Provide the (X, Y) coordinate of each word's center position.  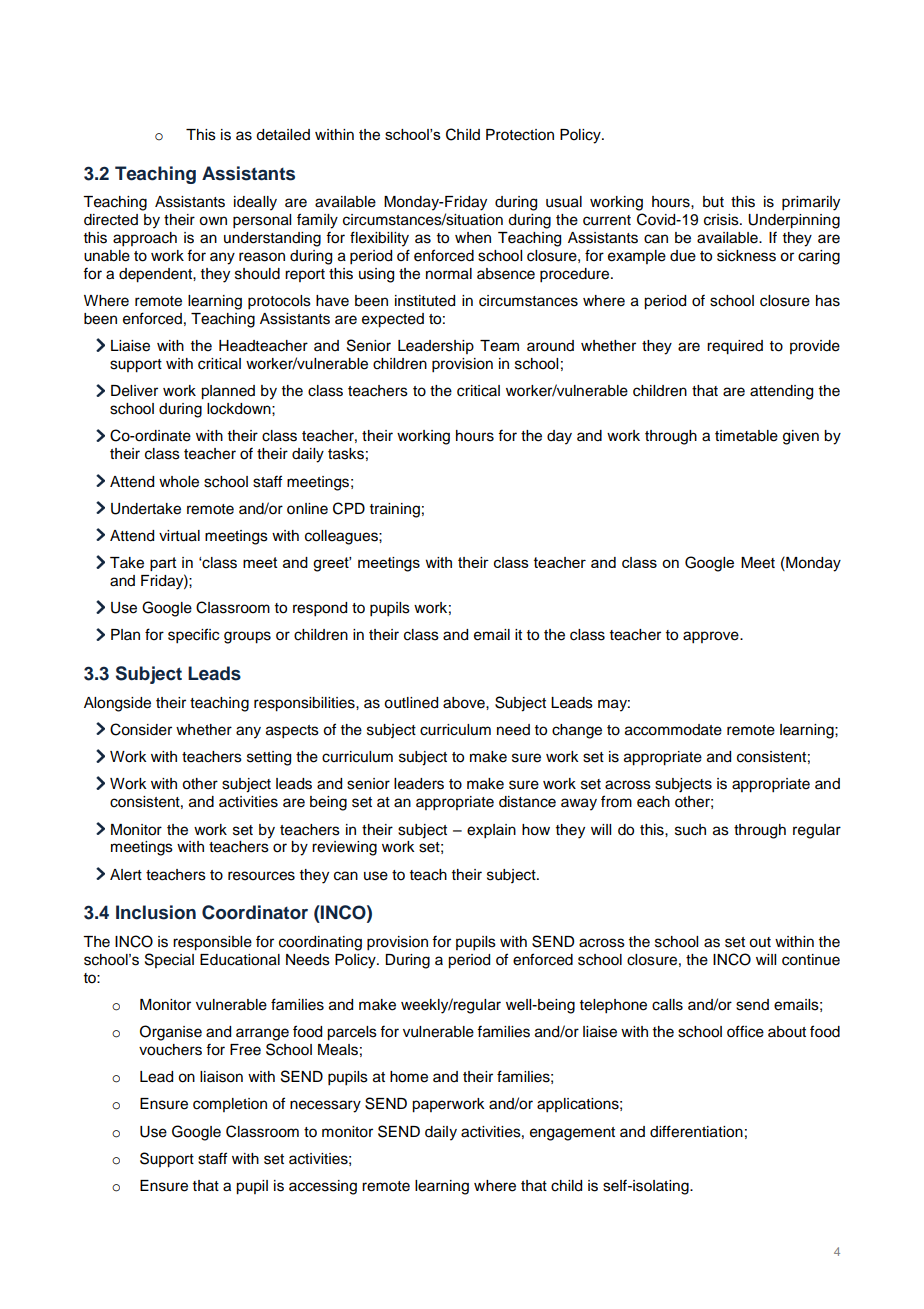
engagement (572, 1134)
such (690, 830)
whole (179, 482)
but (713, 202)
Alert (126, 875)
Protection (520, 135)
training (395, 510)
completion (230, 1105)
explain (491, 831)
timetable (746, 436)
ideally (255, 203)
